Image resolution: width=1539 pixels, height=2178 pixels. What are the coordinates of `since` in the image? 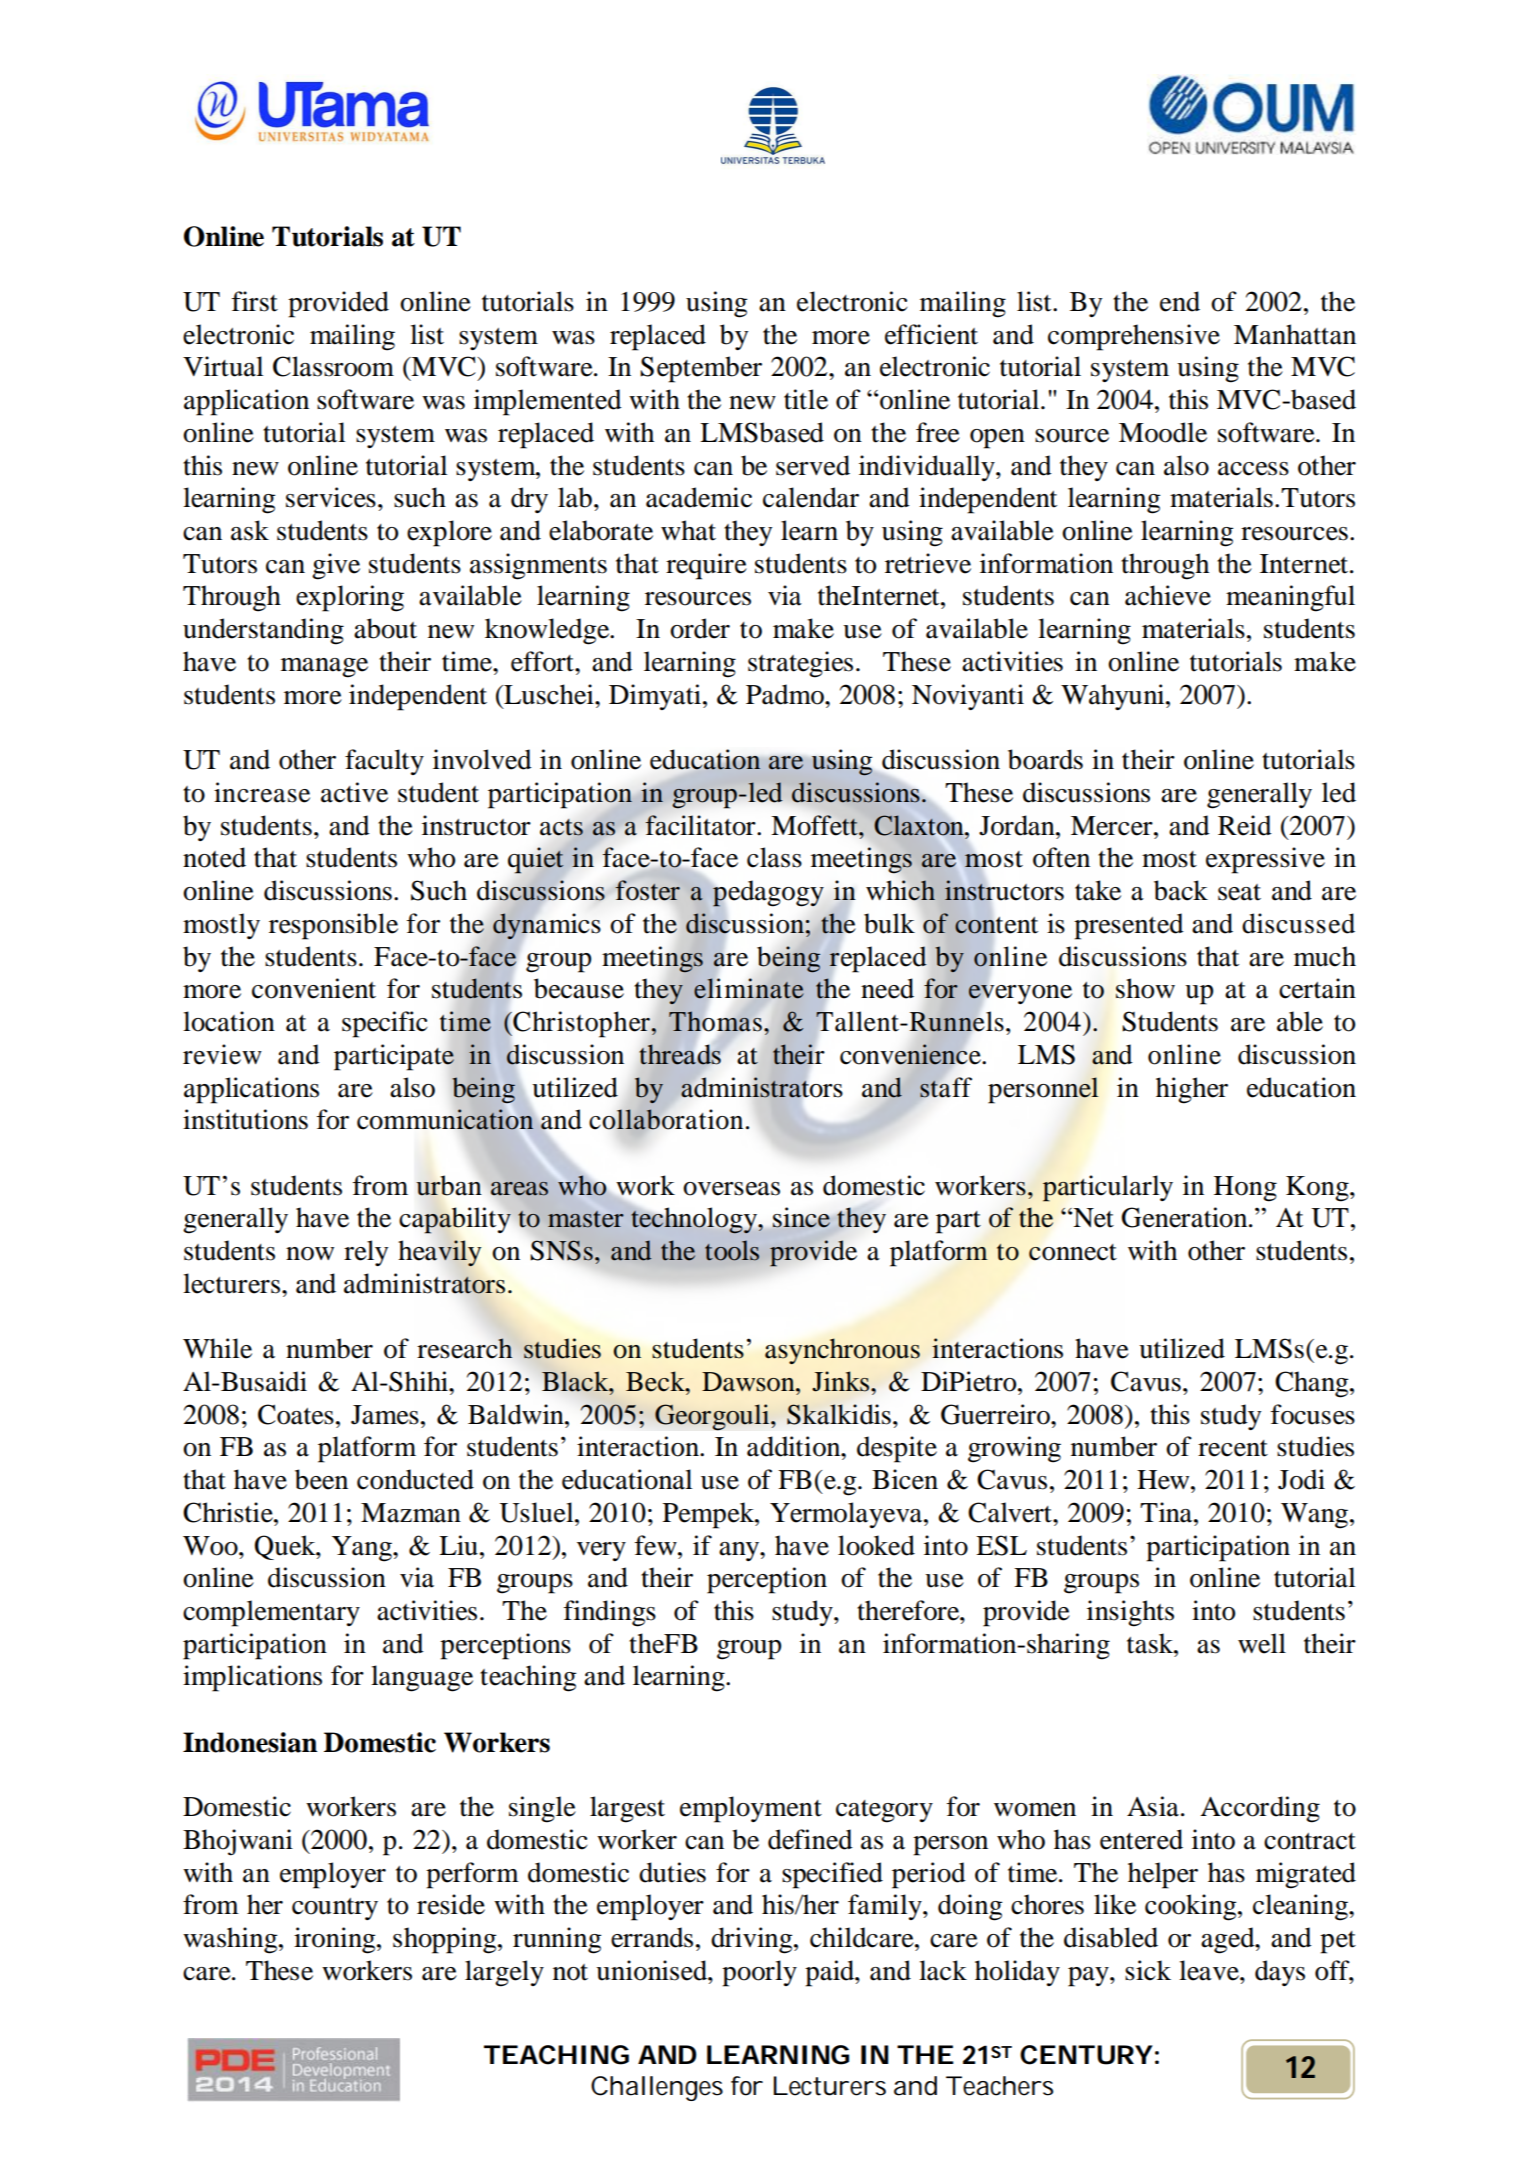 It's located at (801, 1217).
